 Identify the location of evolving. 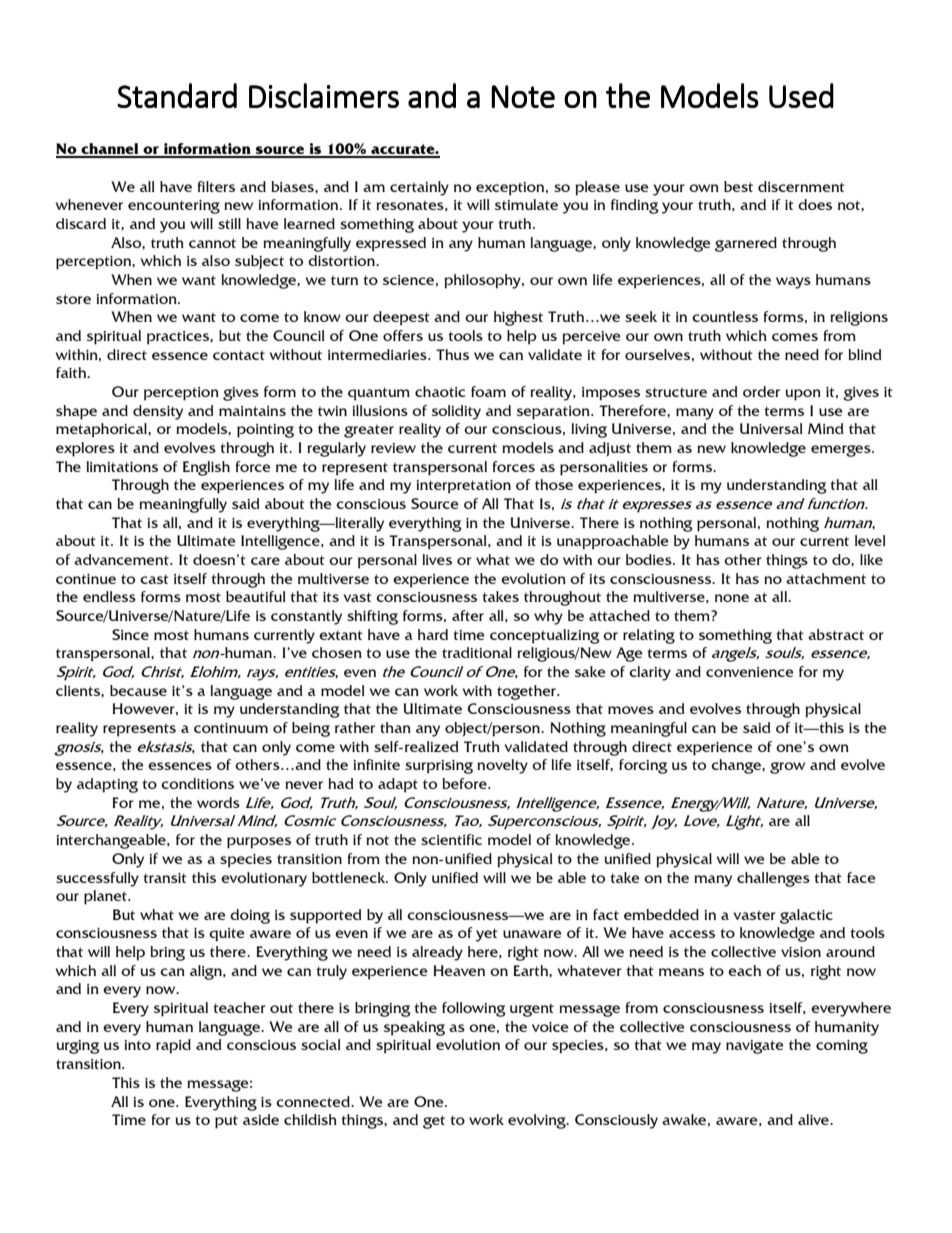
(538, 1121).
